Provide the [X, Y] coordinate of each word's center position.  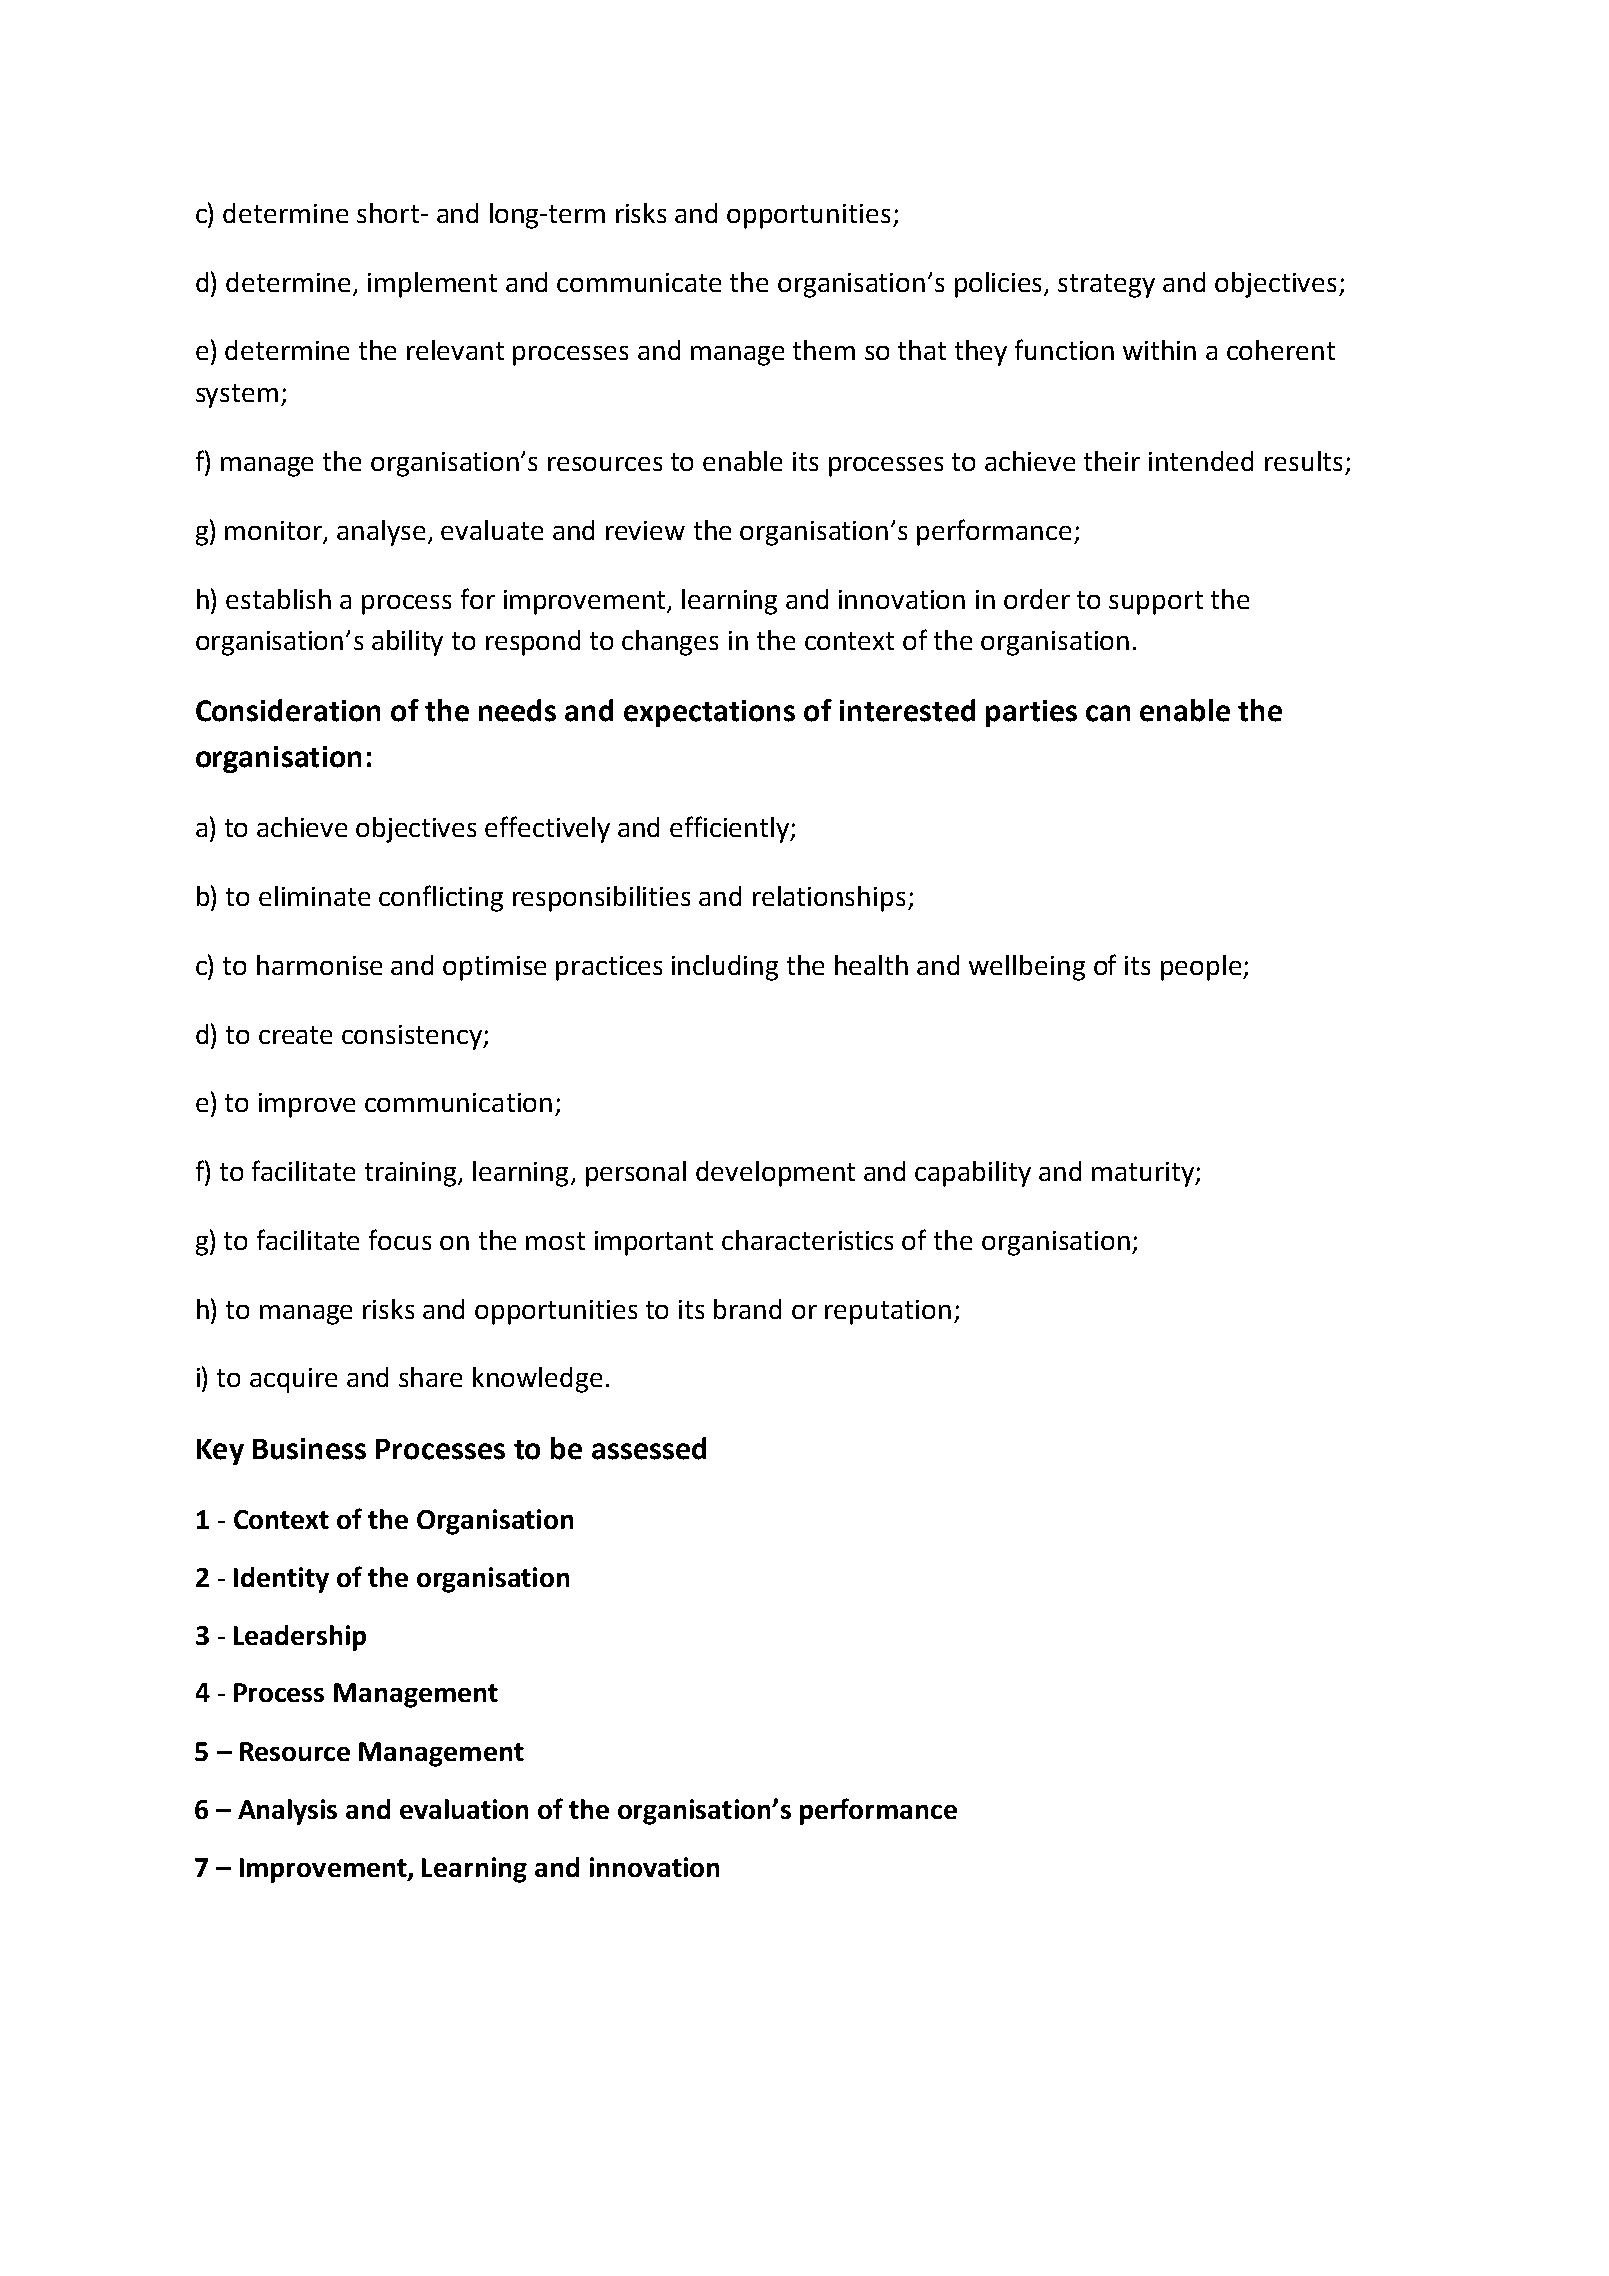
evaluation [464, 1809]
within [1159, 350]
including [725, 968]
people [1202, 968]
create [295, 1035]
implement [432, 285]
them [824, 350]
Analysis [287, 1812]
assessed [649, 1448]
